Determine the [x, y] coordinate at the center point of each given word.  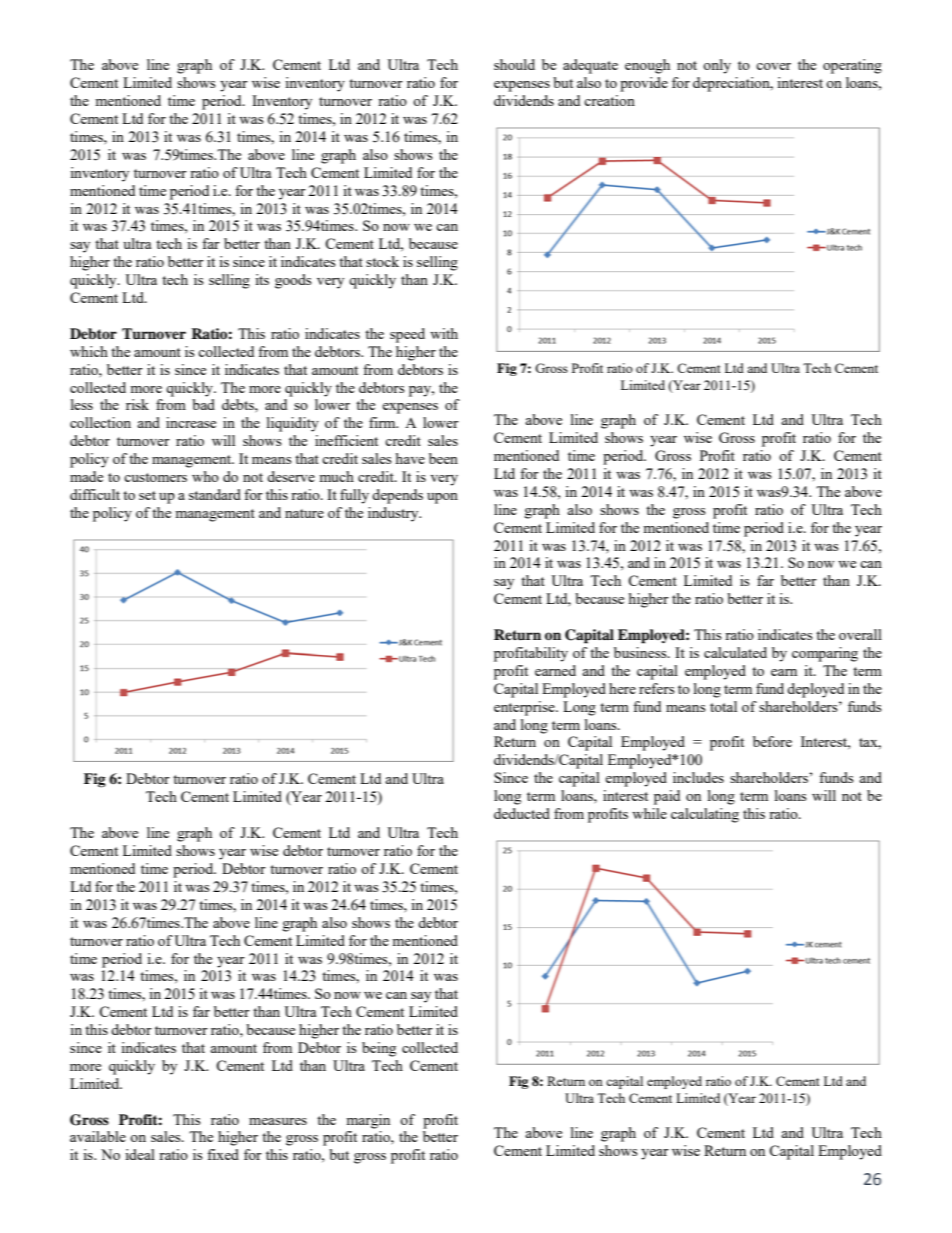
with [444, 333]
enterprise [525, 708]
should [514, 64]
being [379, 1049]
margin [368, 1121]
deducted [522, 813]
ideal [140, 1154]
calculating [705, 815]
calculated [735, 652]
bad [203, 404]
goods [293, 281]
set [147, 495]
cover [773, 66]
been [443, 458]
